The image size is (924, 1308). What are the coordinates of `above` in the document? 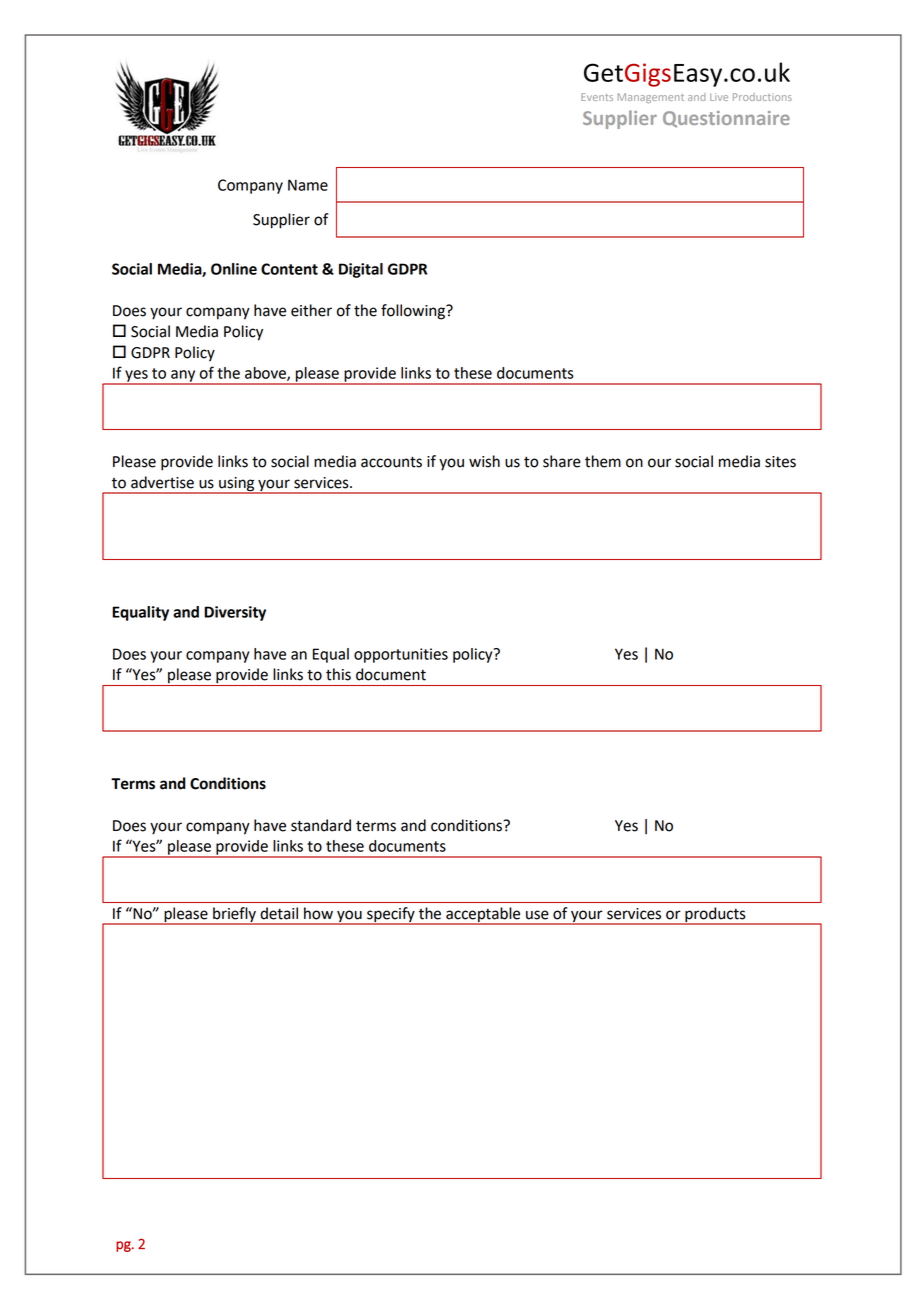 It's located at (266, 374).
